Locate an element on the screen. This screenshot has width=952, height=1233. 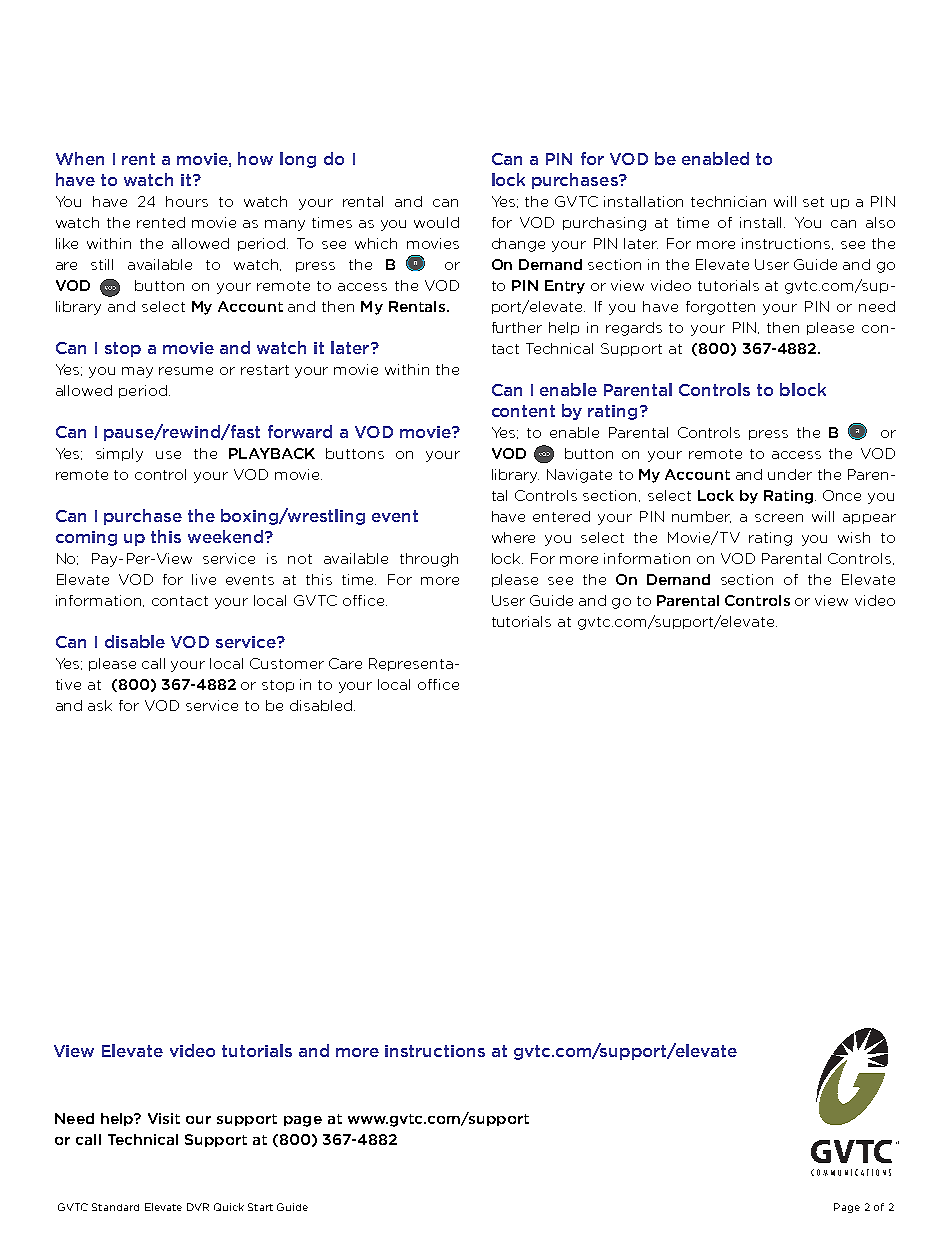
DVR is located at coordinates (198, 1207).
